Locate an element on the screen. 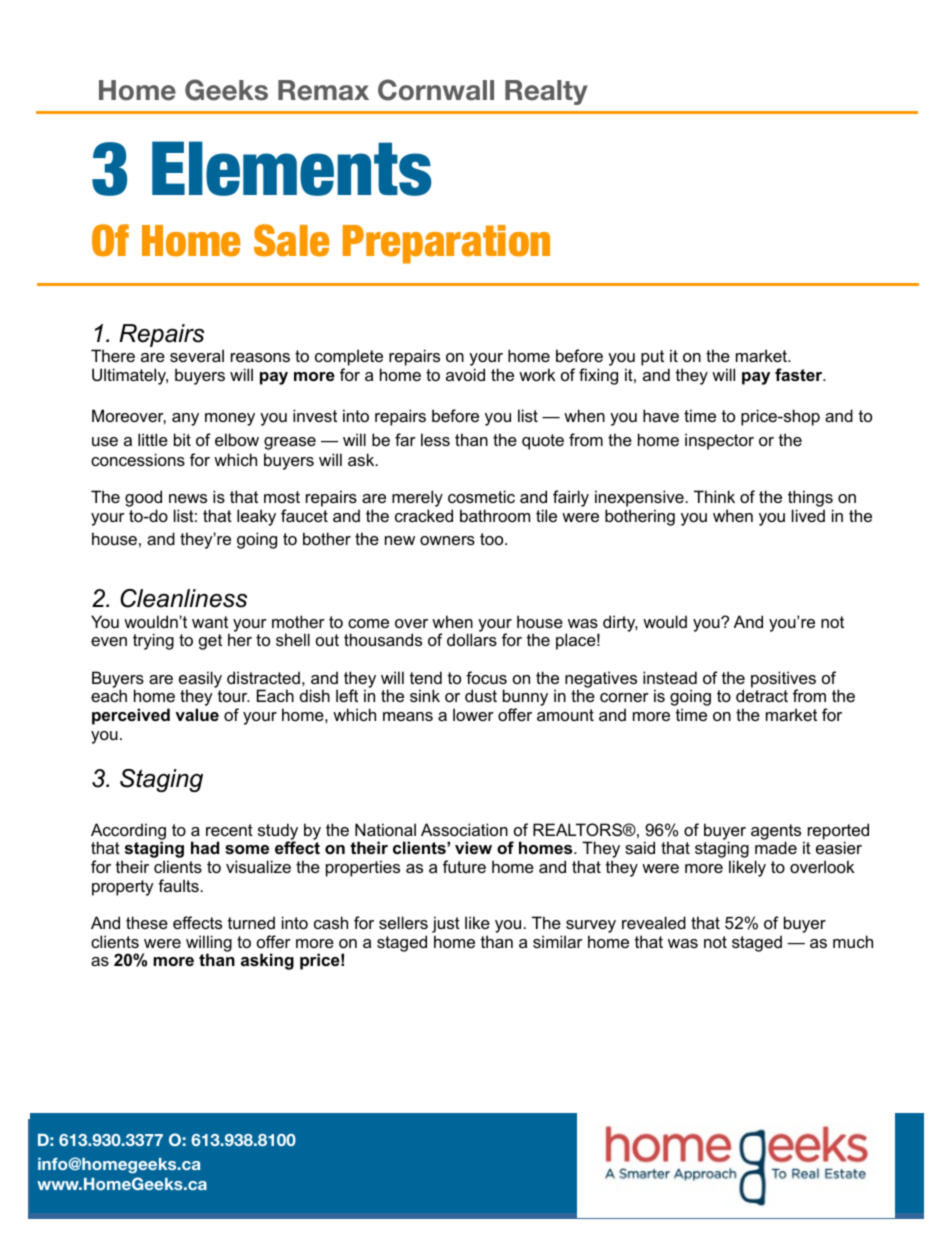  value is located at coordinates (197, 714).
